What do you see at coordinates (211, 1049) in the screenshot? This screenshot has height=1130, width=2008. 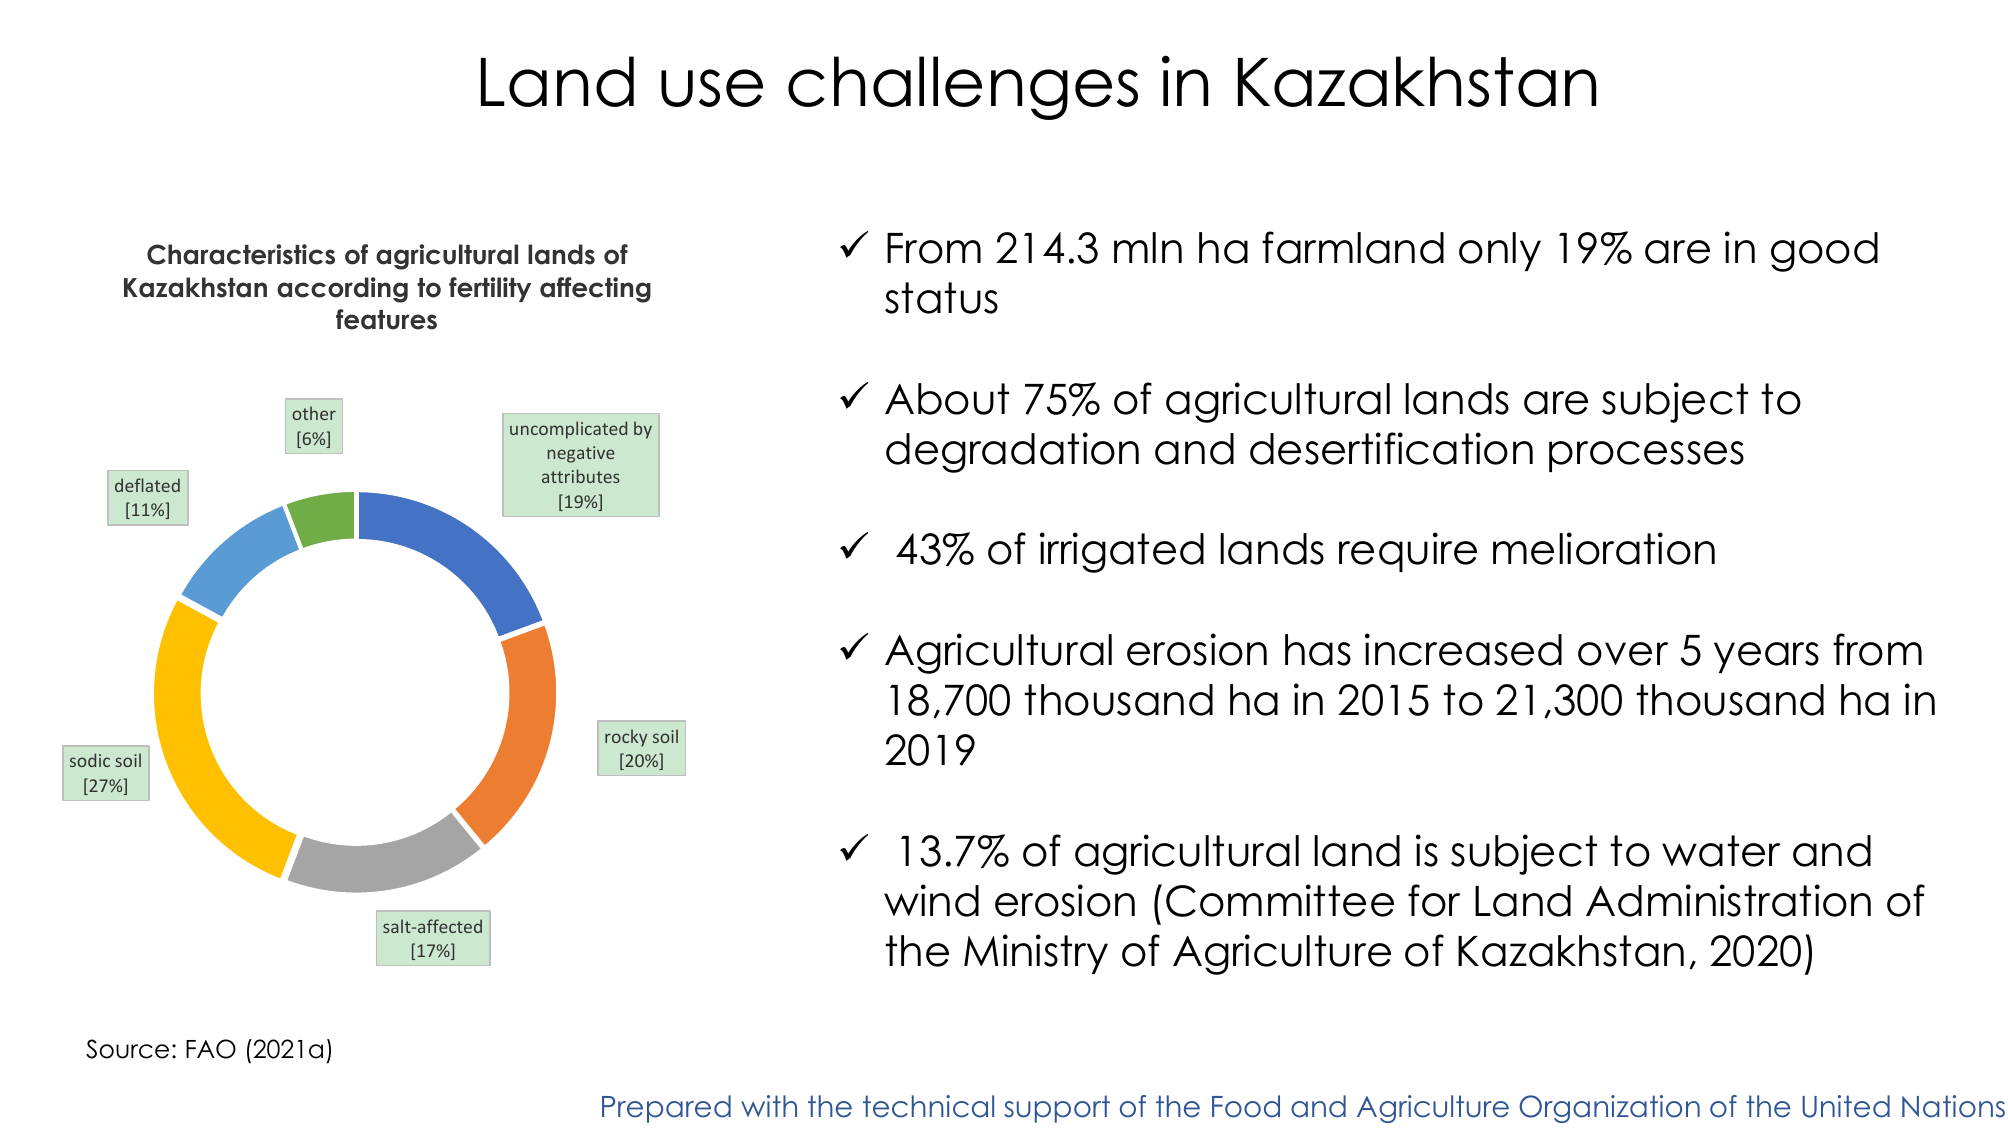 I see `FAO` at bounding box center [211, 1049].
